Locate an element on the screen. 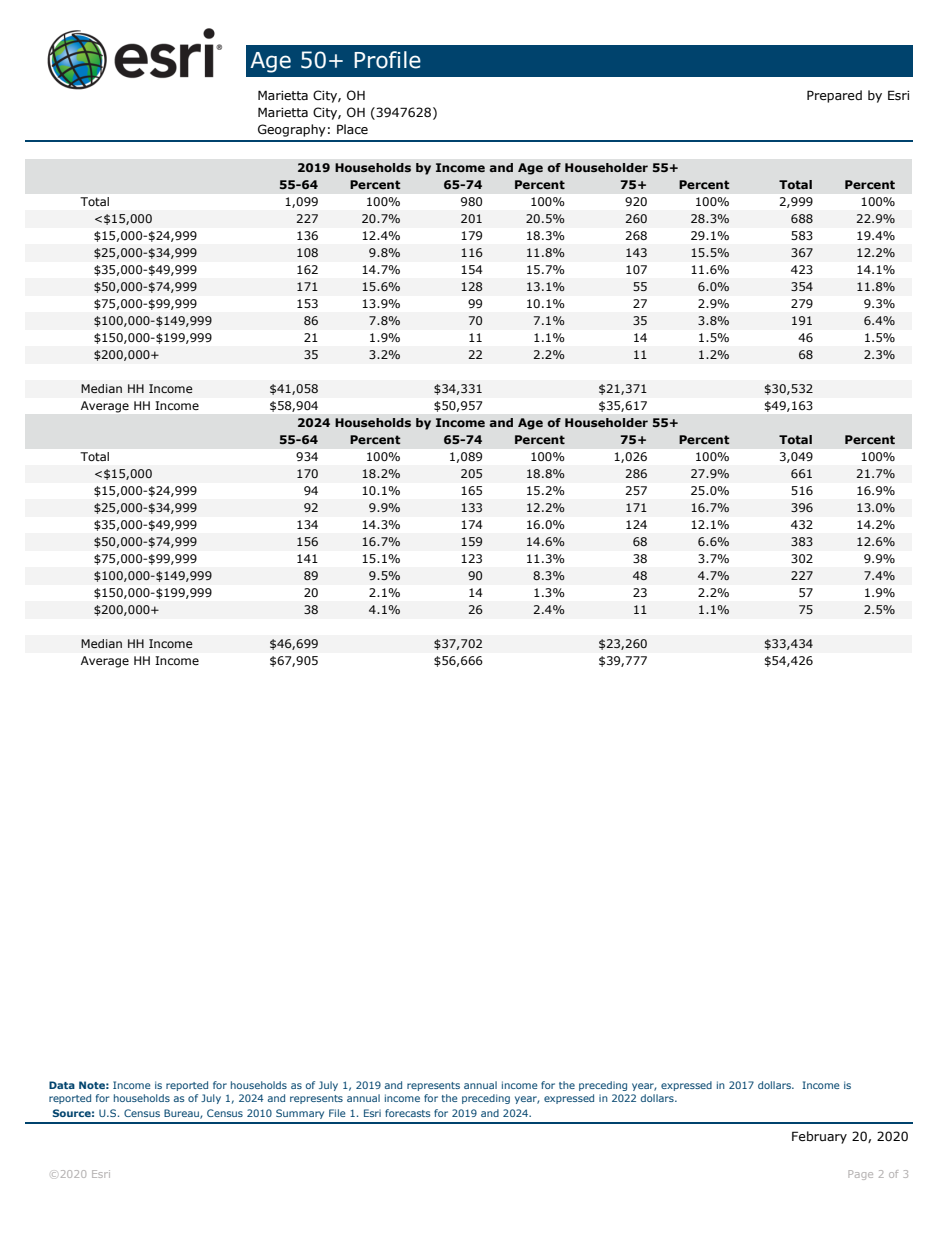  Prepared is located at coordinates (834, 96).
